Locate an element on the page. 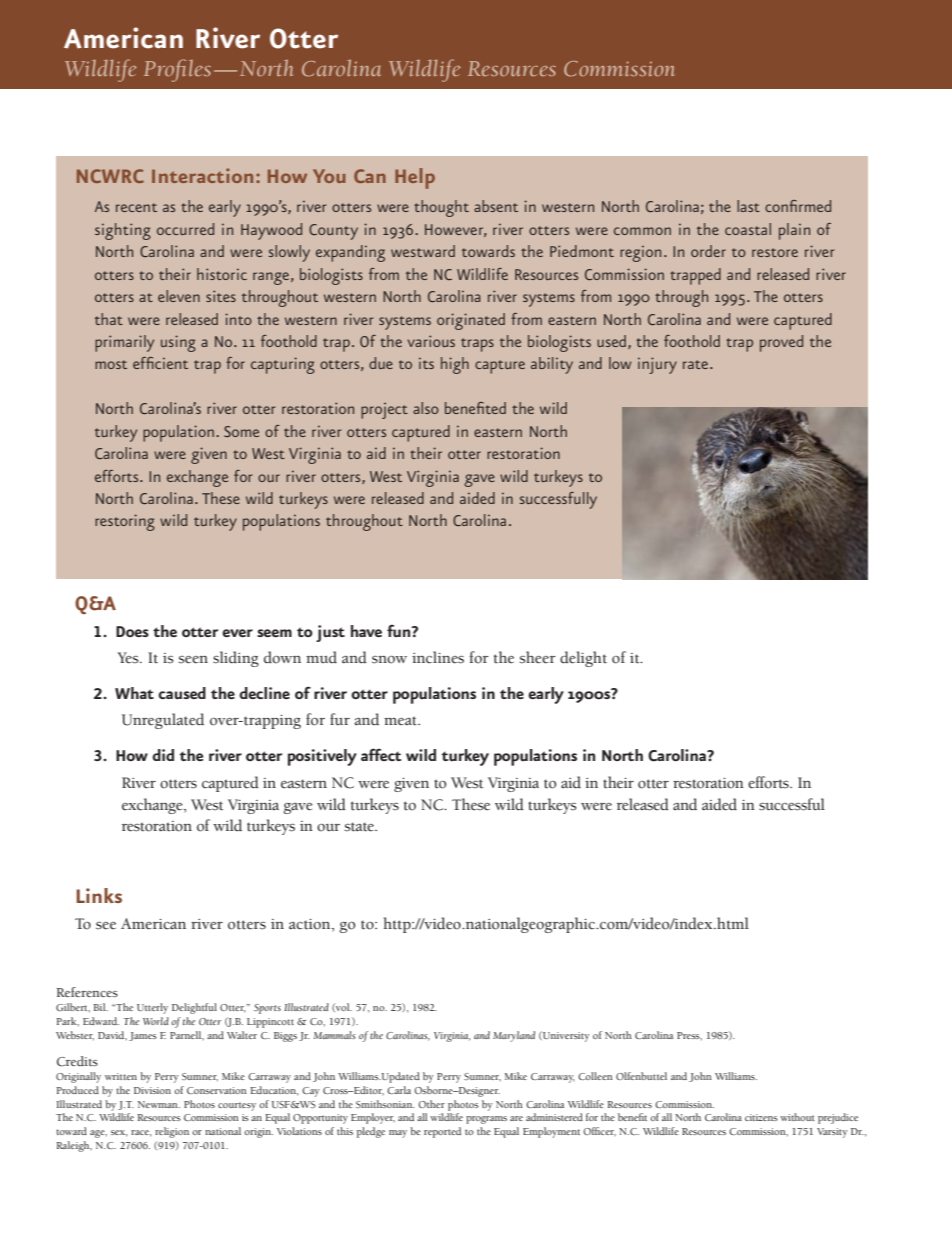 This document has width=952, height=1233. reported is located at coordinates (442, 1132).
